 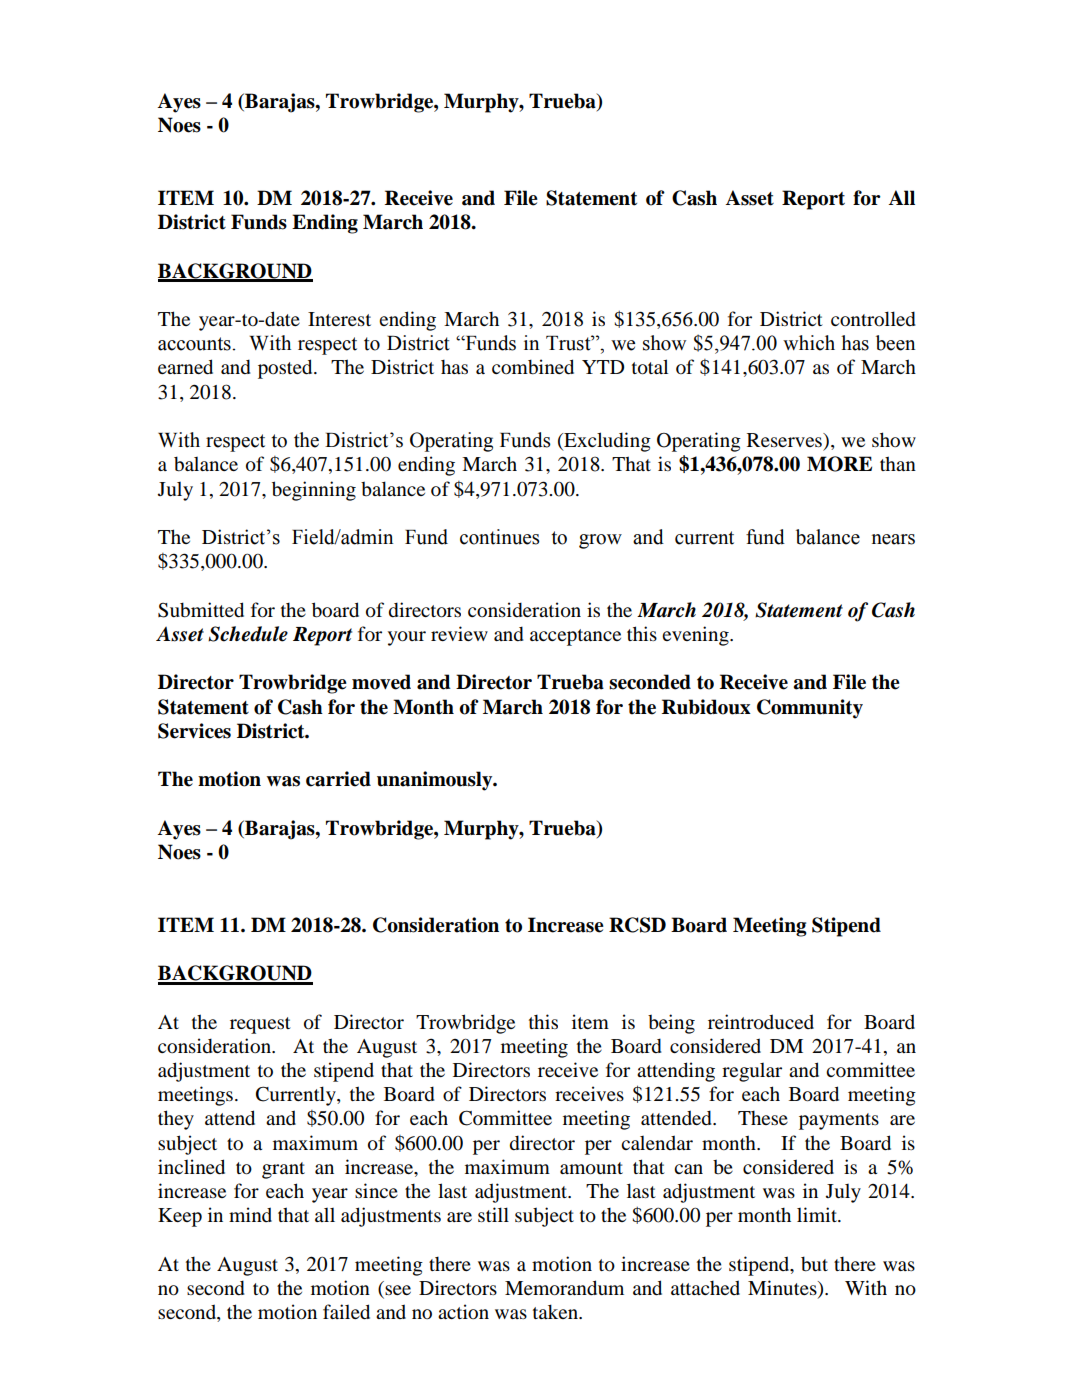 I want to click on continues, so click(x=500, y=537).
